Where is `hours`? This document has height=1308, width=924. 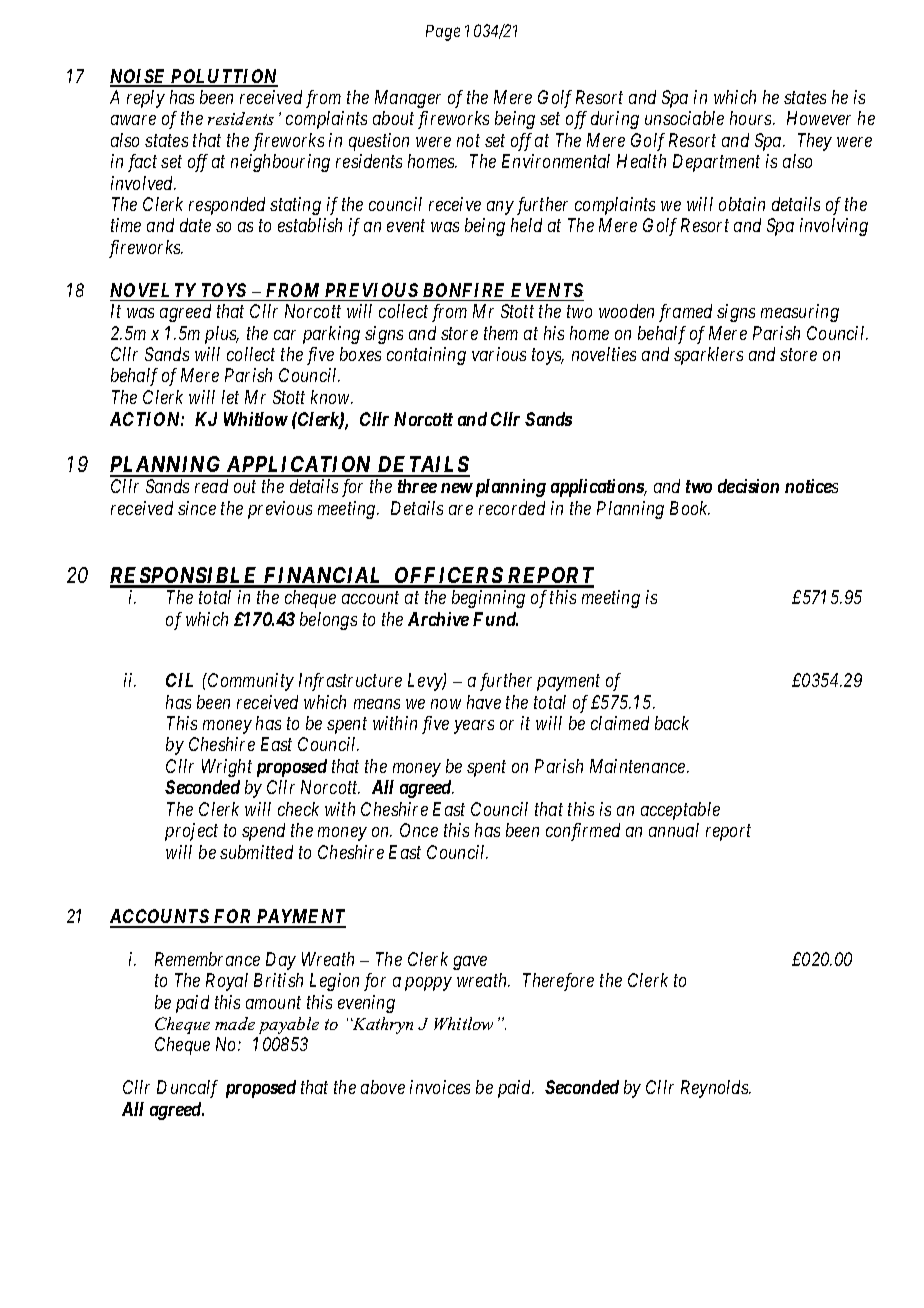
hours is located at coordinates (752, 118).
